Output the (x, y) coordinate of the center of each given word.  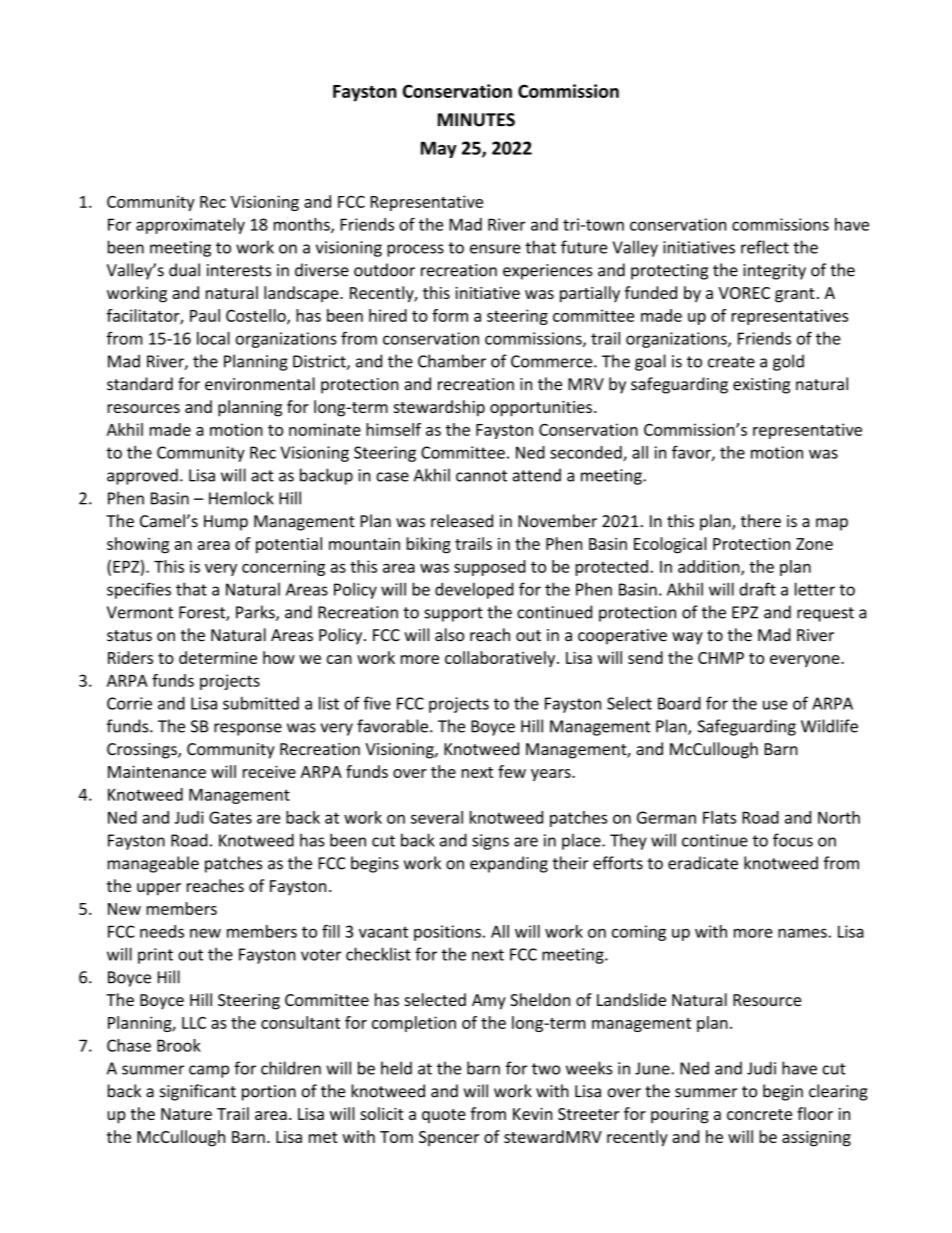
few (512, 771)
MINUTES (476, 120)
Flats (719, 817)
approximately (190, 226)
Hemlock (241, 498)
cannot (481, 476)
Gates (230, 817)
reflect (765, 247)
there (761, 521)
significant (198, 1092)
